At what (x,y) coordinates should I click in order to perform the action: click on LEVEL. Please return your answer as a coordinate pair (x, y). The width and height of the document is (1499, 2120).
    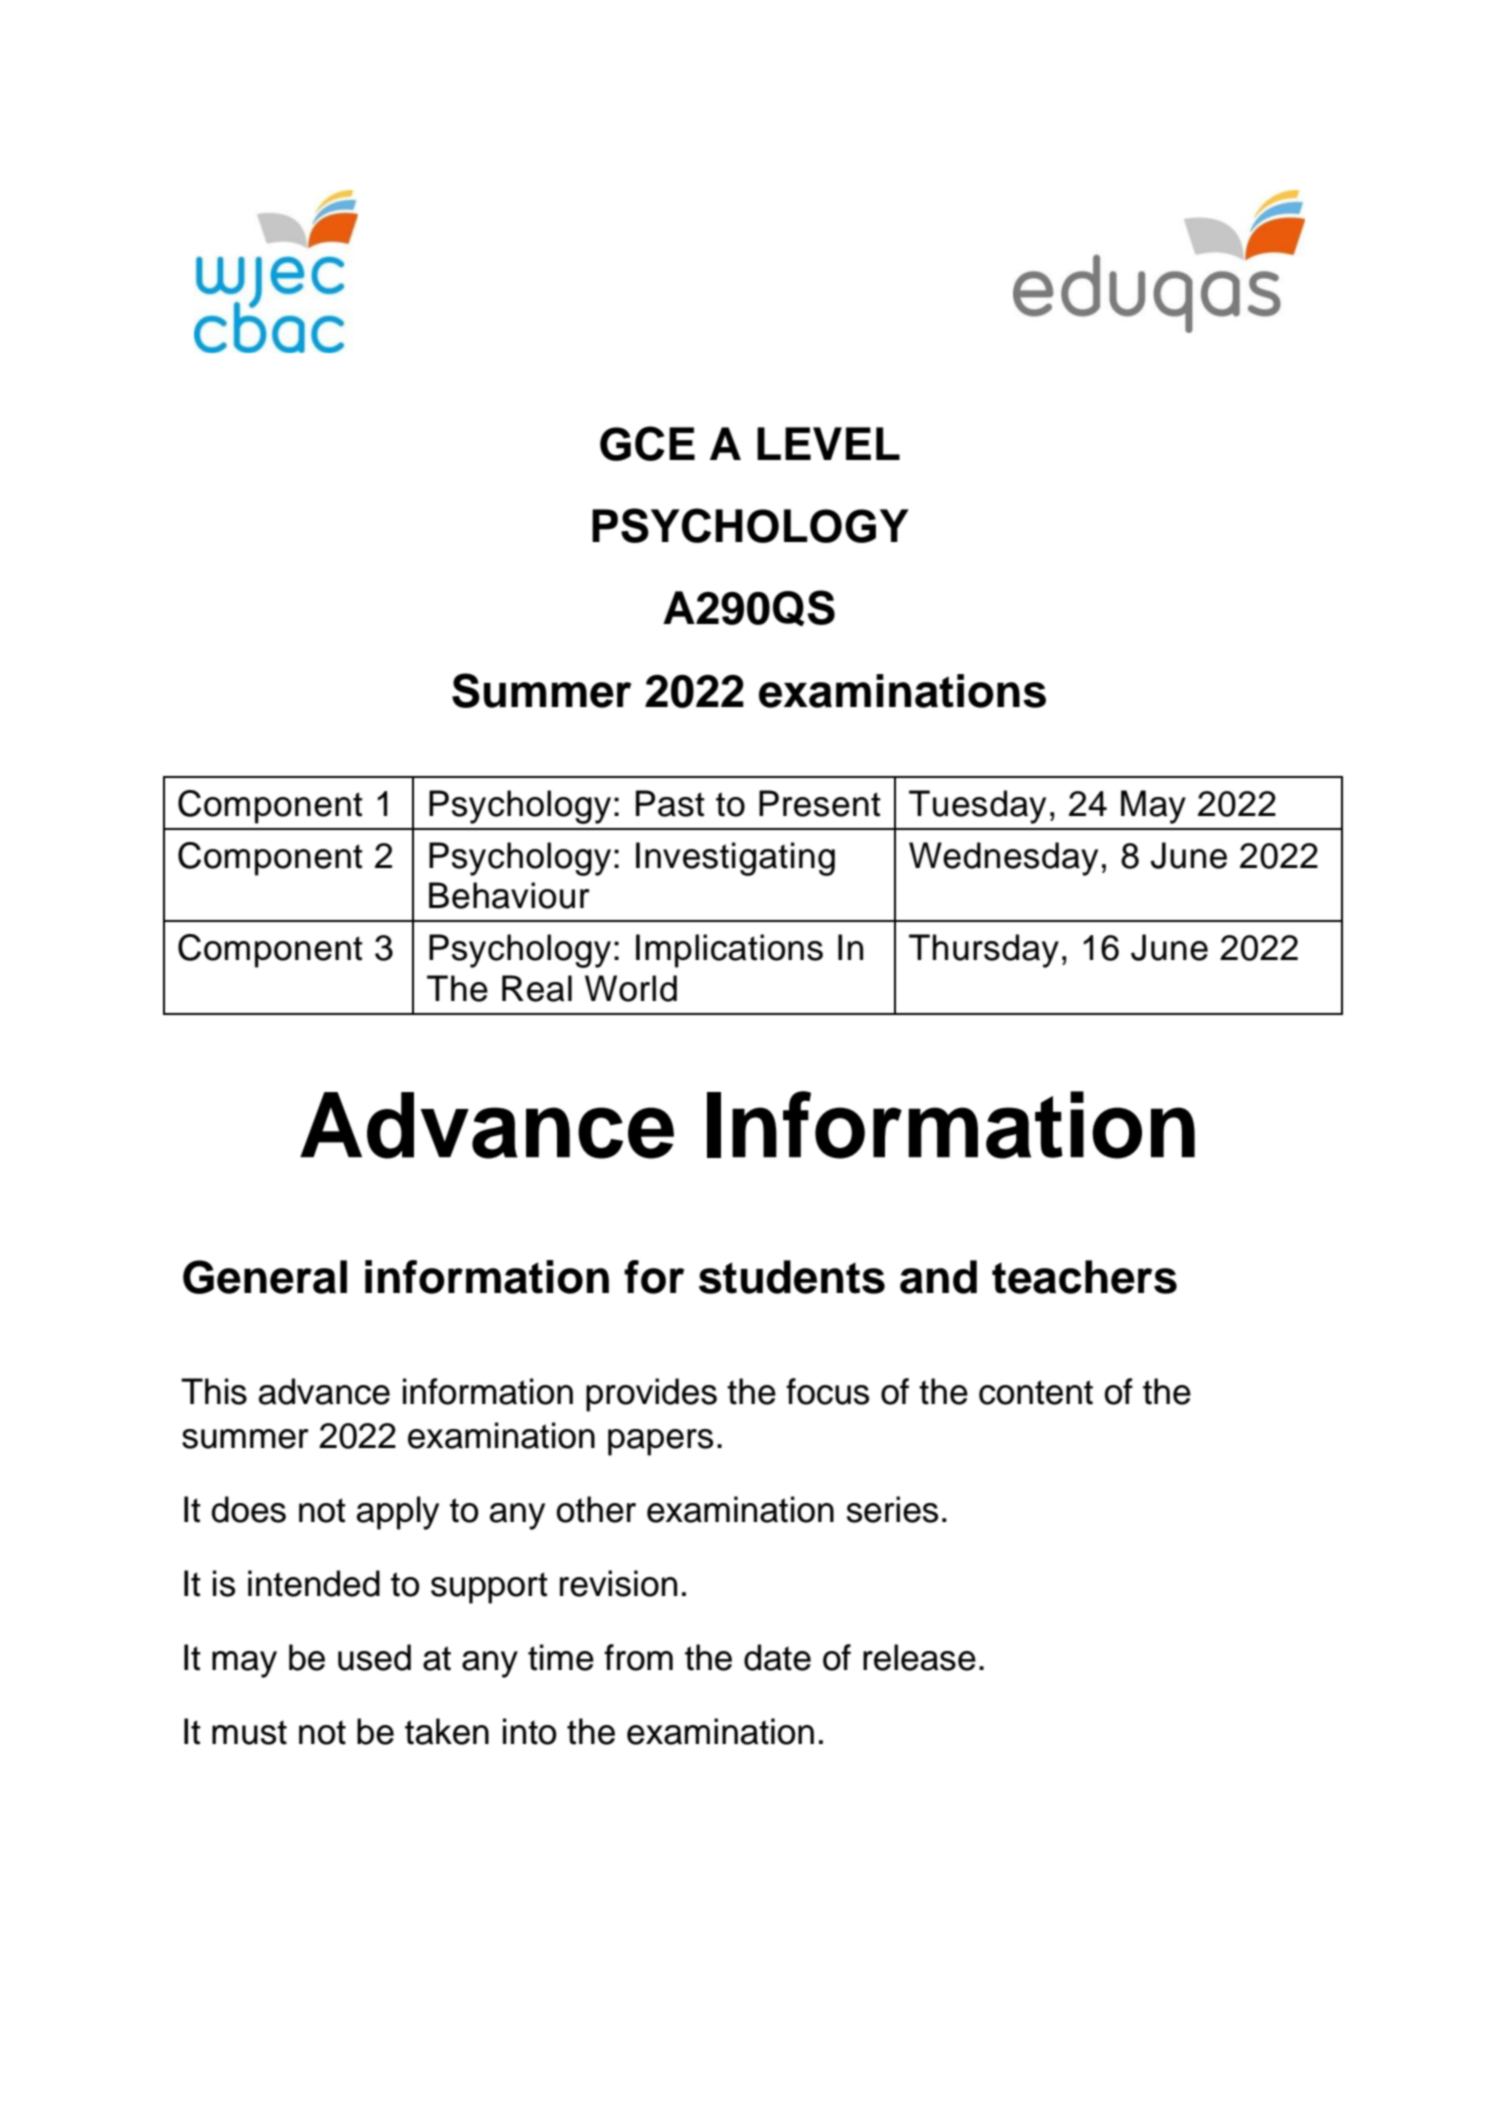
    Looking at the image, I should click on (828, 443).
